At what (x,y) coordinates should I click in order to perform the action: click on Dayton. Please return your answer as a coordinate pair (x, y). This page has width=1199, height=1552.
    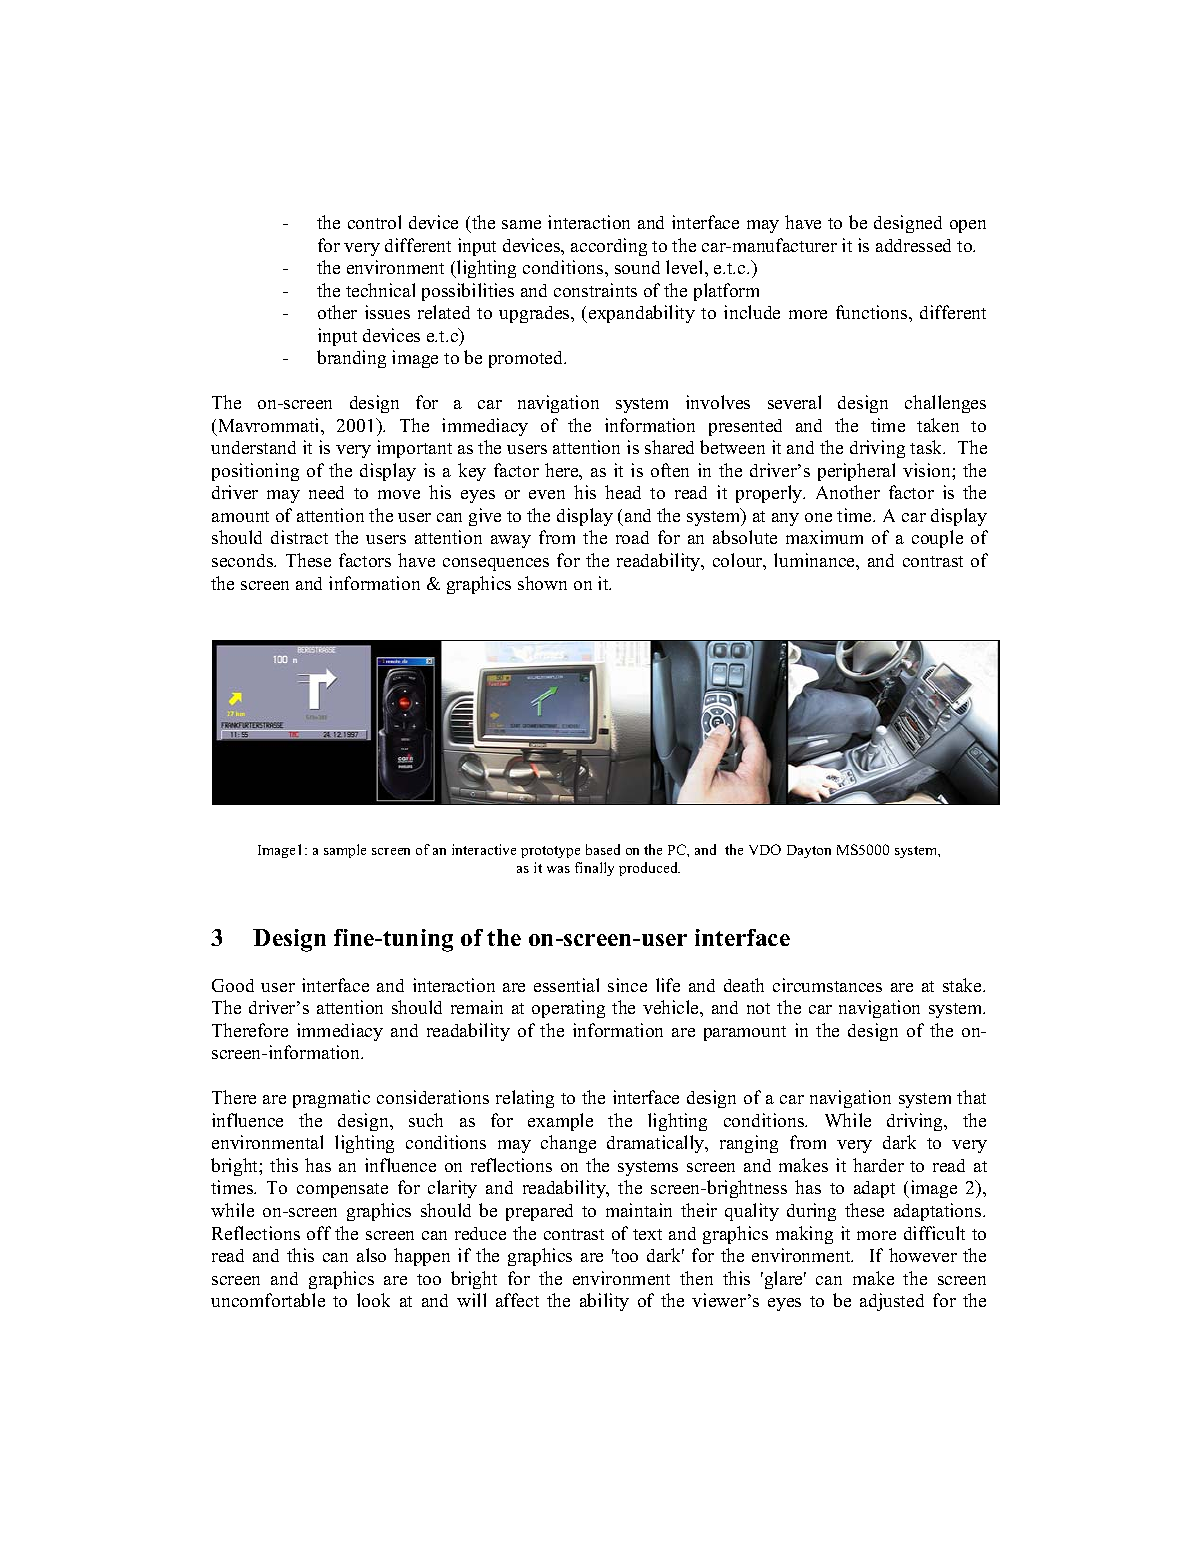
    Looking at the image, I should click on (809, 851).
